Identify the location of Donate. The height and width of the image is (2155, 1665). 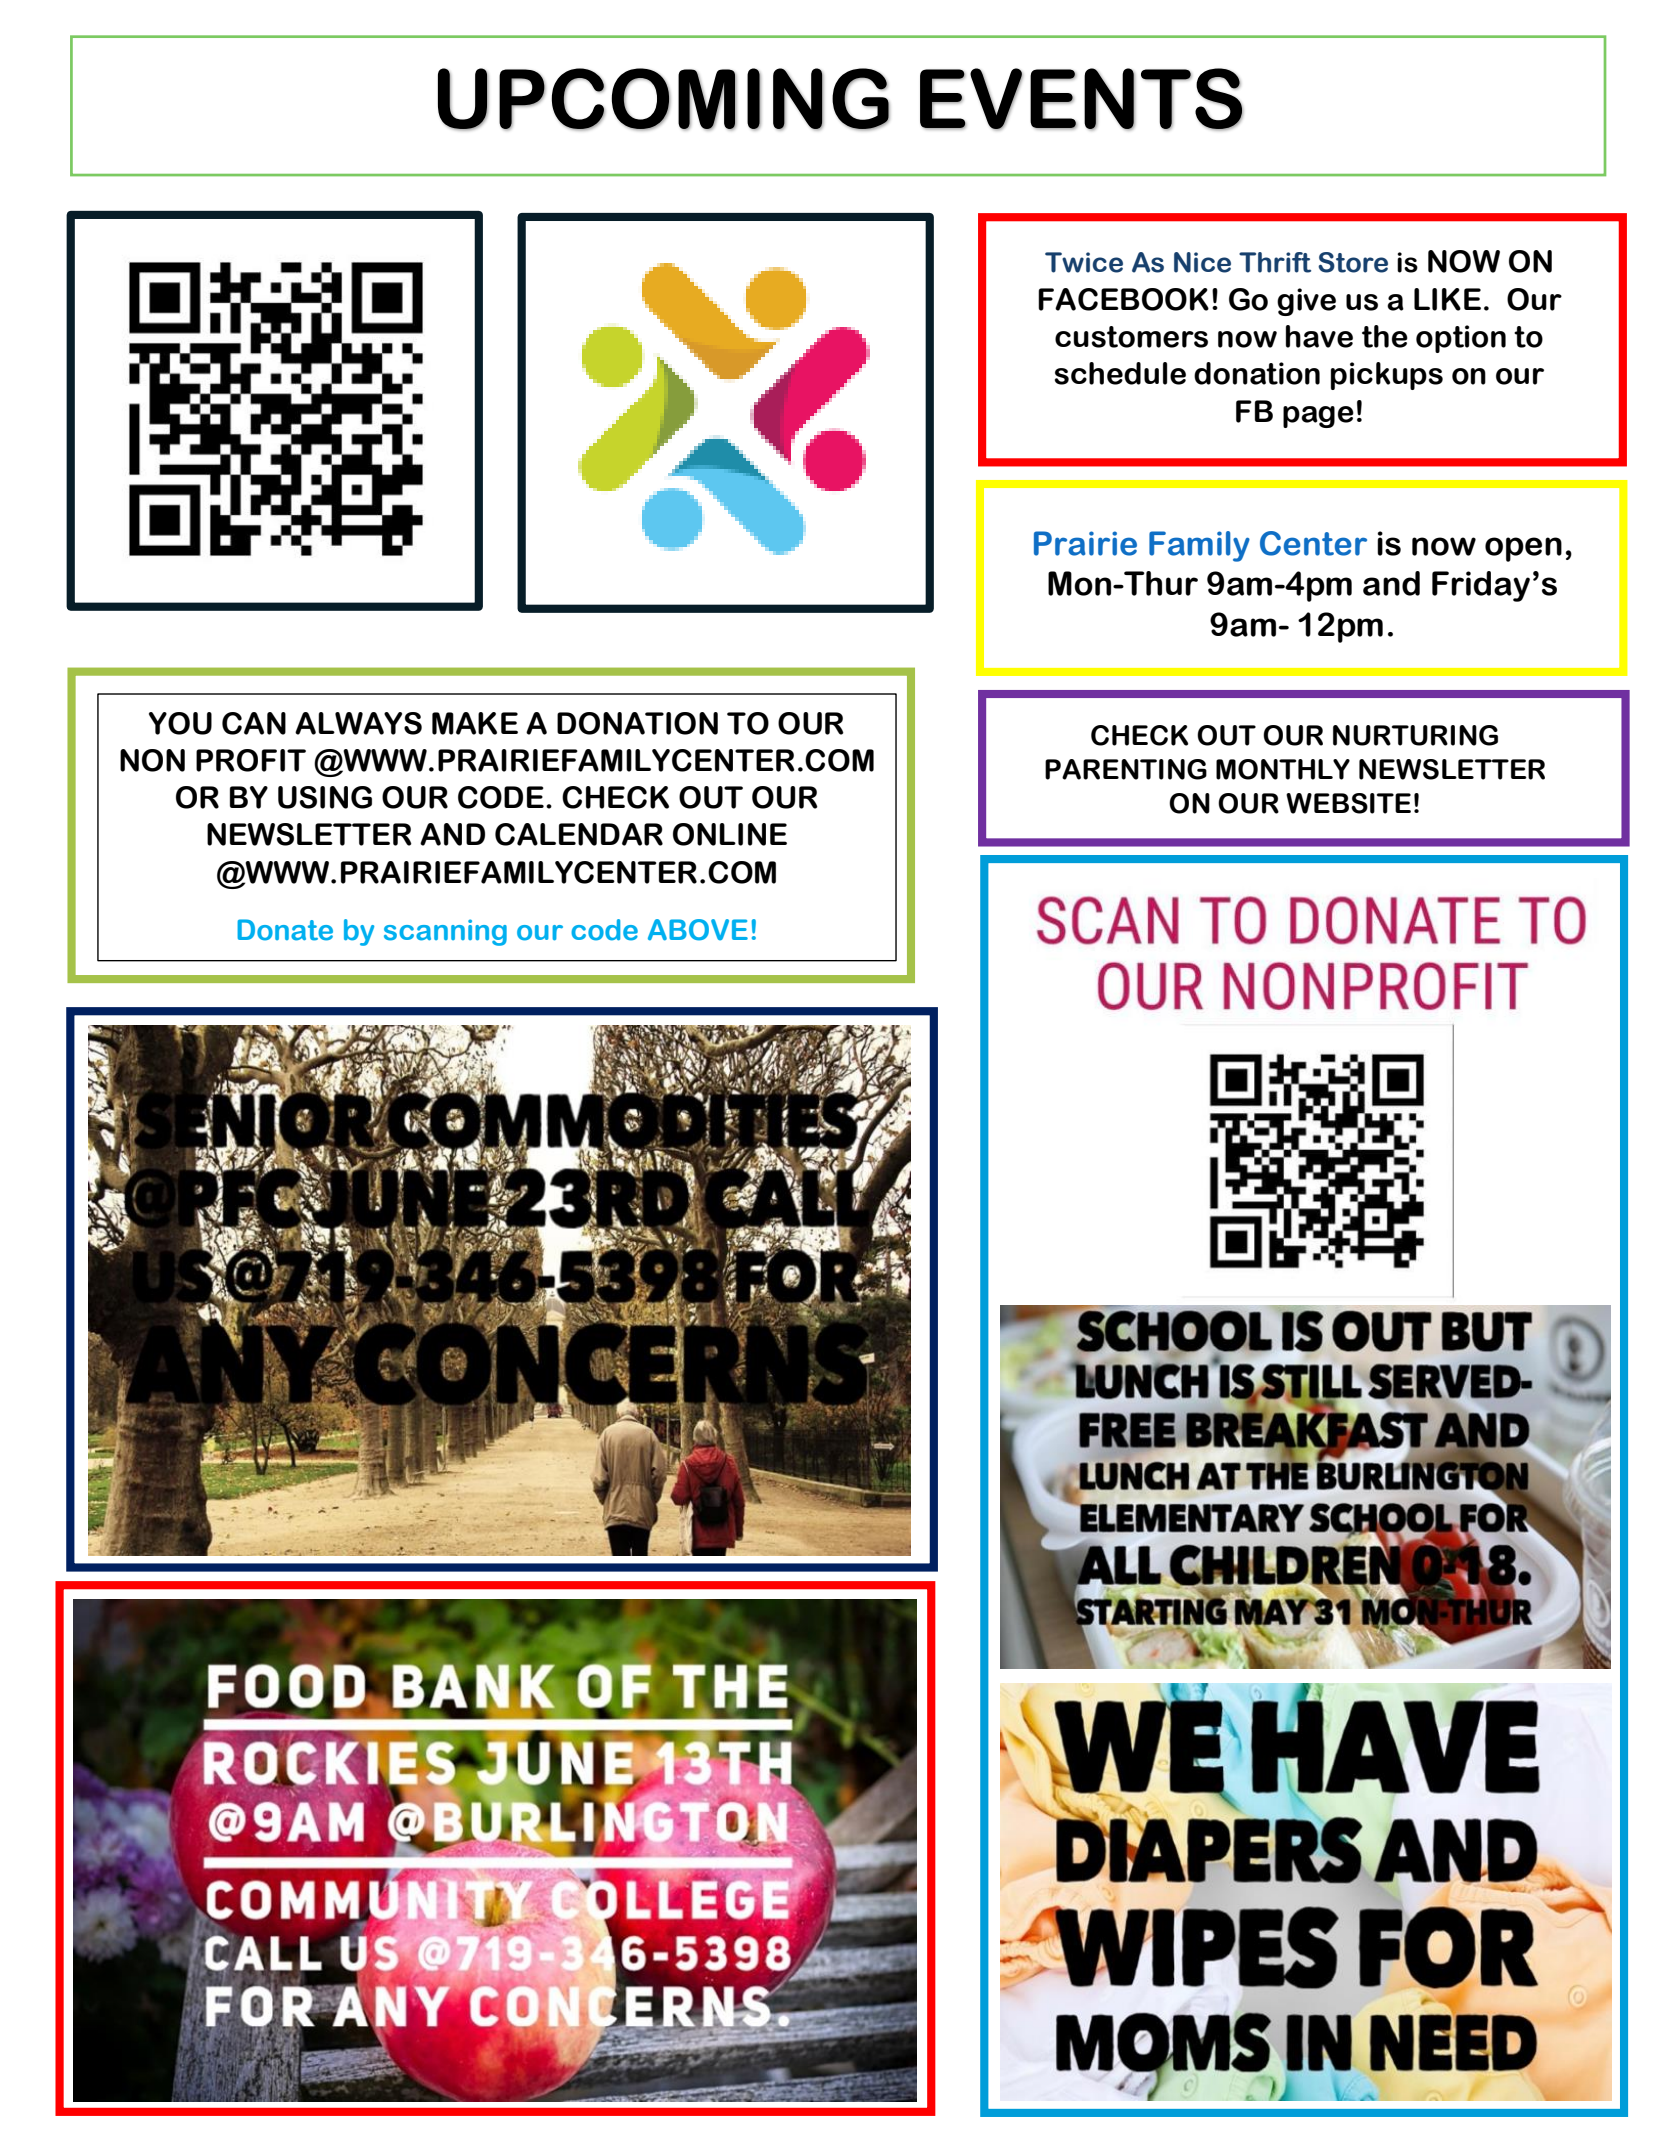
(285, 930).
